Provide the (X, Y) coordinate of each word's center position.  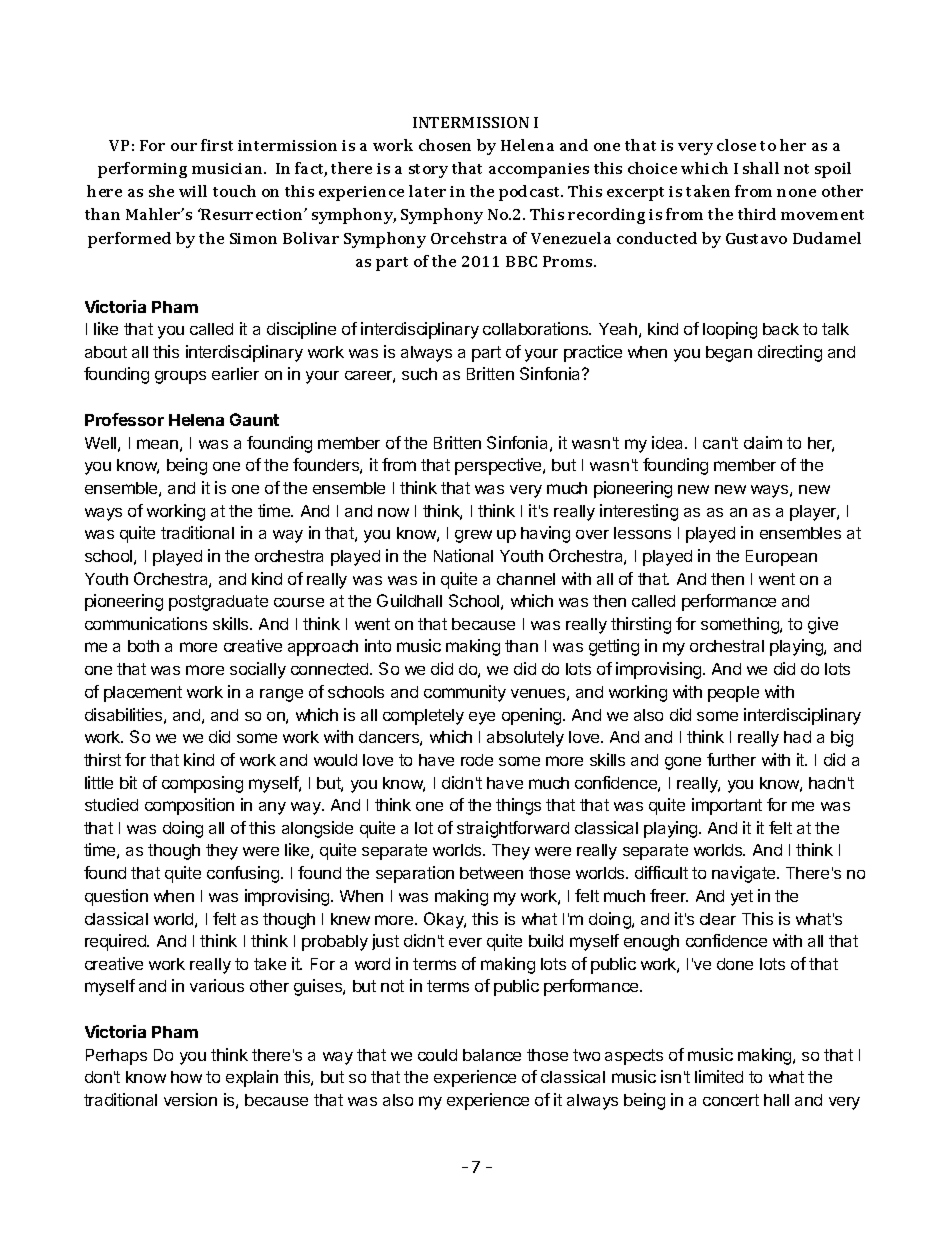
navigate (745, 874)
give (823, 625)
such (419, 374)
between (491, 873)
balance (492, 1055)
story (428, 171)
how (186, 1077)
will (193, 191)
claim (763, 442)
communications (146, 623)
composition (189, 806)
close (736, 145)
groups (180, 377)
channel (526, 579)
